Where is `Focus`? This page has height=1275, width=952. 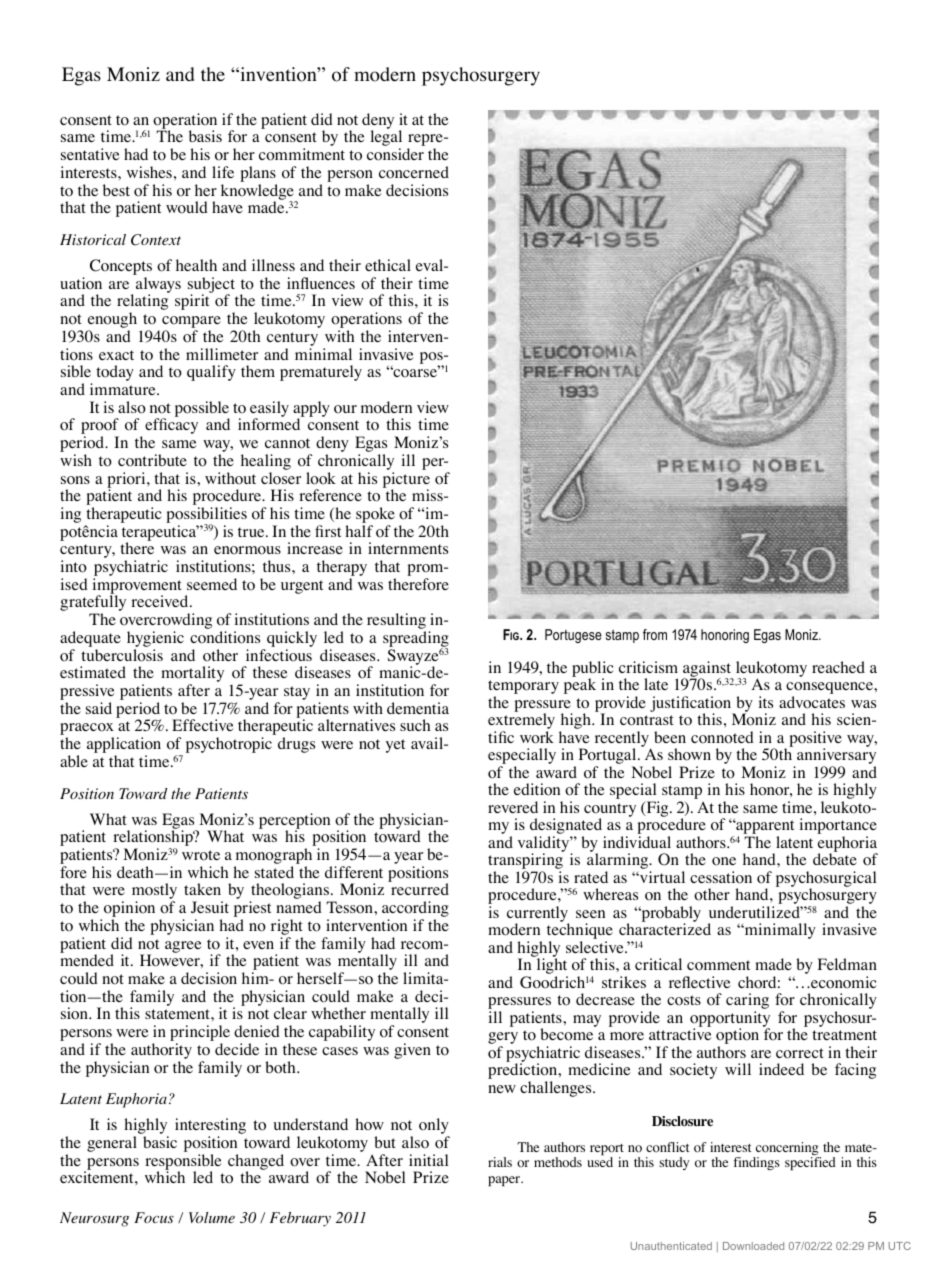 Focus is located at coordinates (154, 1217).
